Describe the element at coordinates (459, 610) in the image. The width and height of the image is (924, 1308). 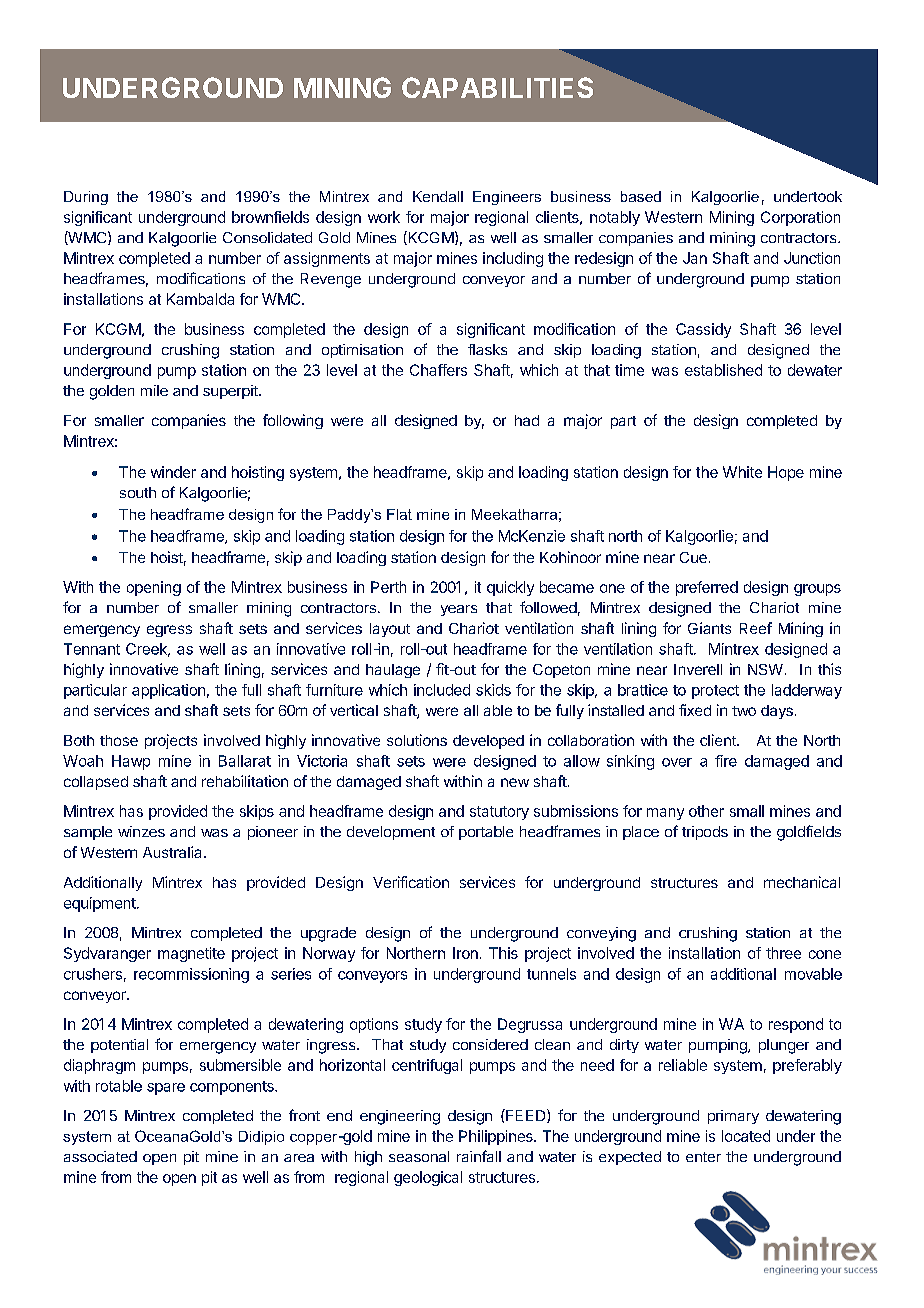
I see `years` at that location.
